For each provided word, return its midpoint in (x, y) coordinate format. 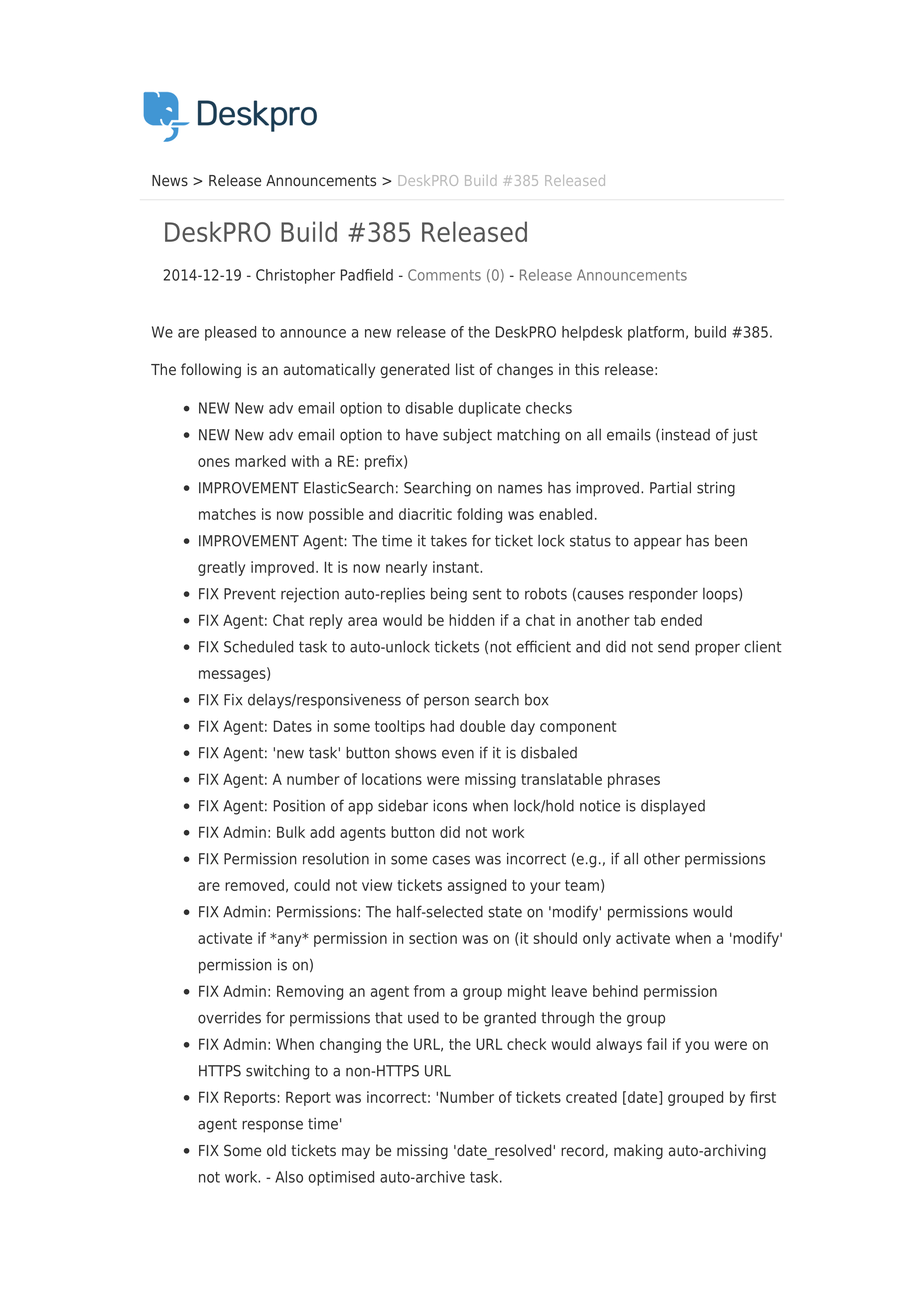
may (356, 1153)
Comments (444, 275)
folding (479, 515)
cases (451, 860)
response (272, 1126)
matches (227, 514)
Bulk (291, 832)
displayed (673, 807)
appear (658, 543)
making (638, 1151)
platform (656, 333)
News (170, 181)
